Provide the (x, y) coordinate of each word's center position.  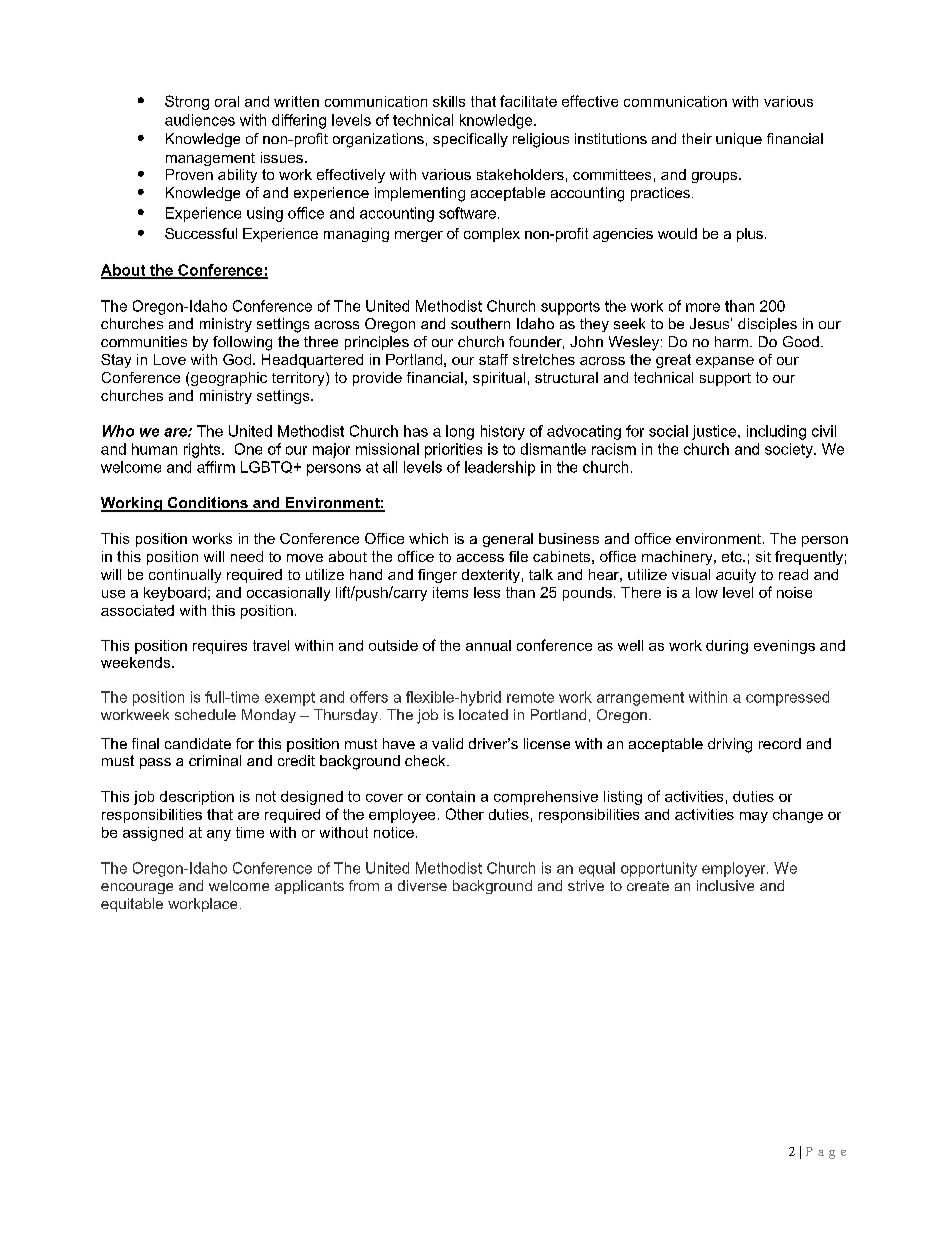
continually (185, 576)
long (460, 432)
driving (730, 745)
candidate (198, 743)
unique (739, 140)
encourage (137, 888)
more (703, 307)
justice (715, 432)
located (483, 714)
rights (203, 450)
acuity (736, 576)
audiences (200, 120)
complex (492, 235)
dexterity (491, 576)
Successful (201, 233)
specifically (470, 140)
